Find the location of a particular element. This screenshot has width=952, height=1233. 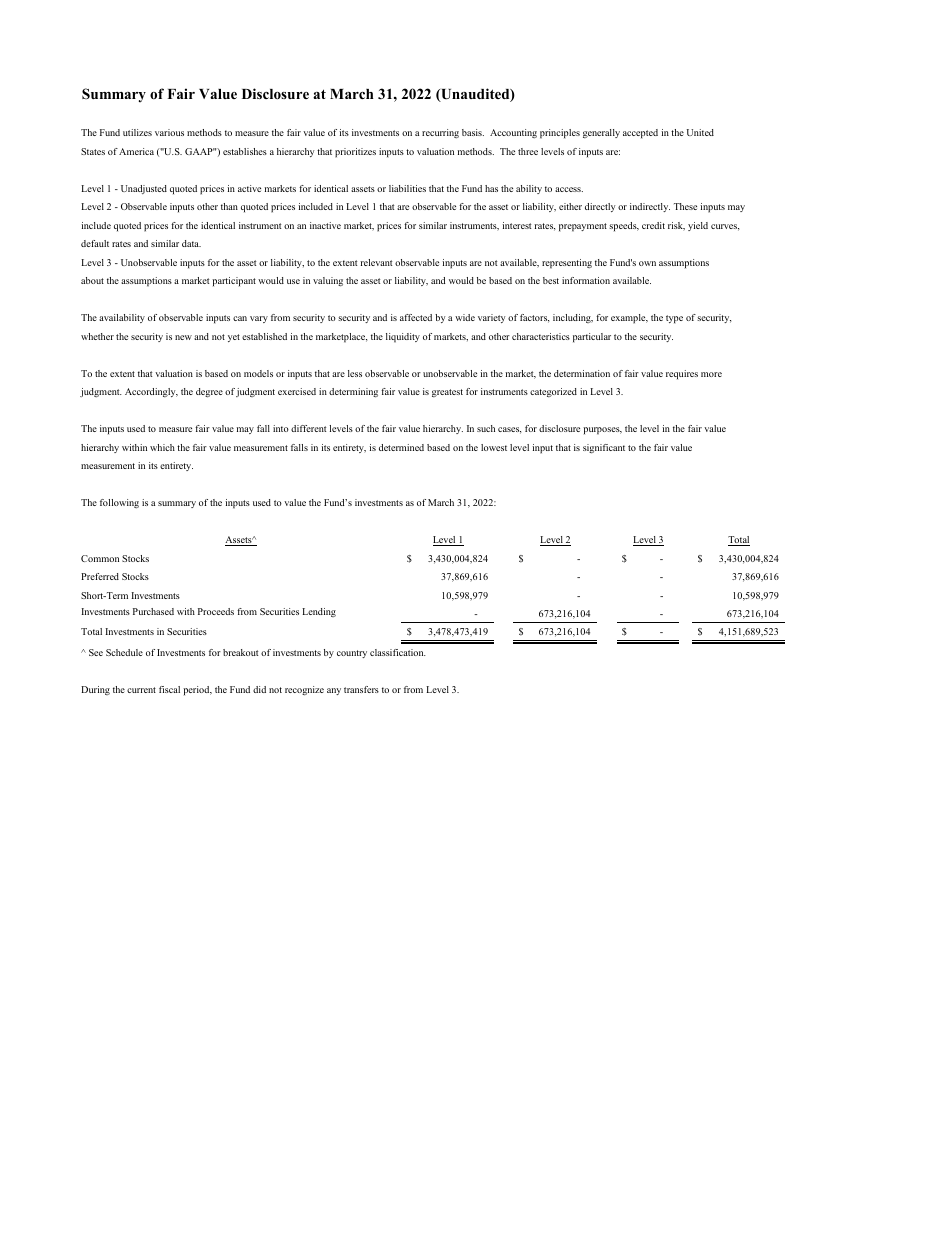

recurring is located at coordinates (440, 133).
